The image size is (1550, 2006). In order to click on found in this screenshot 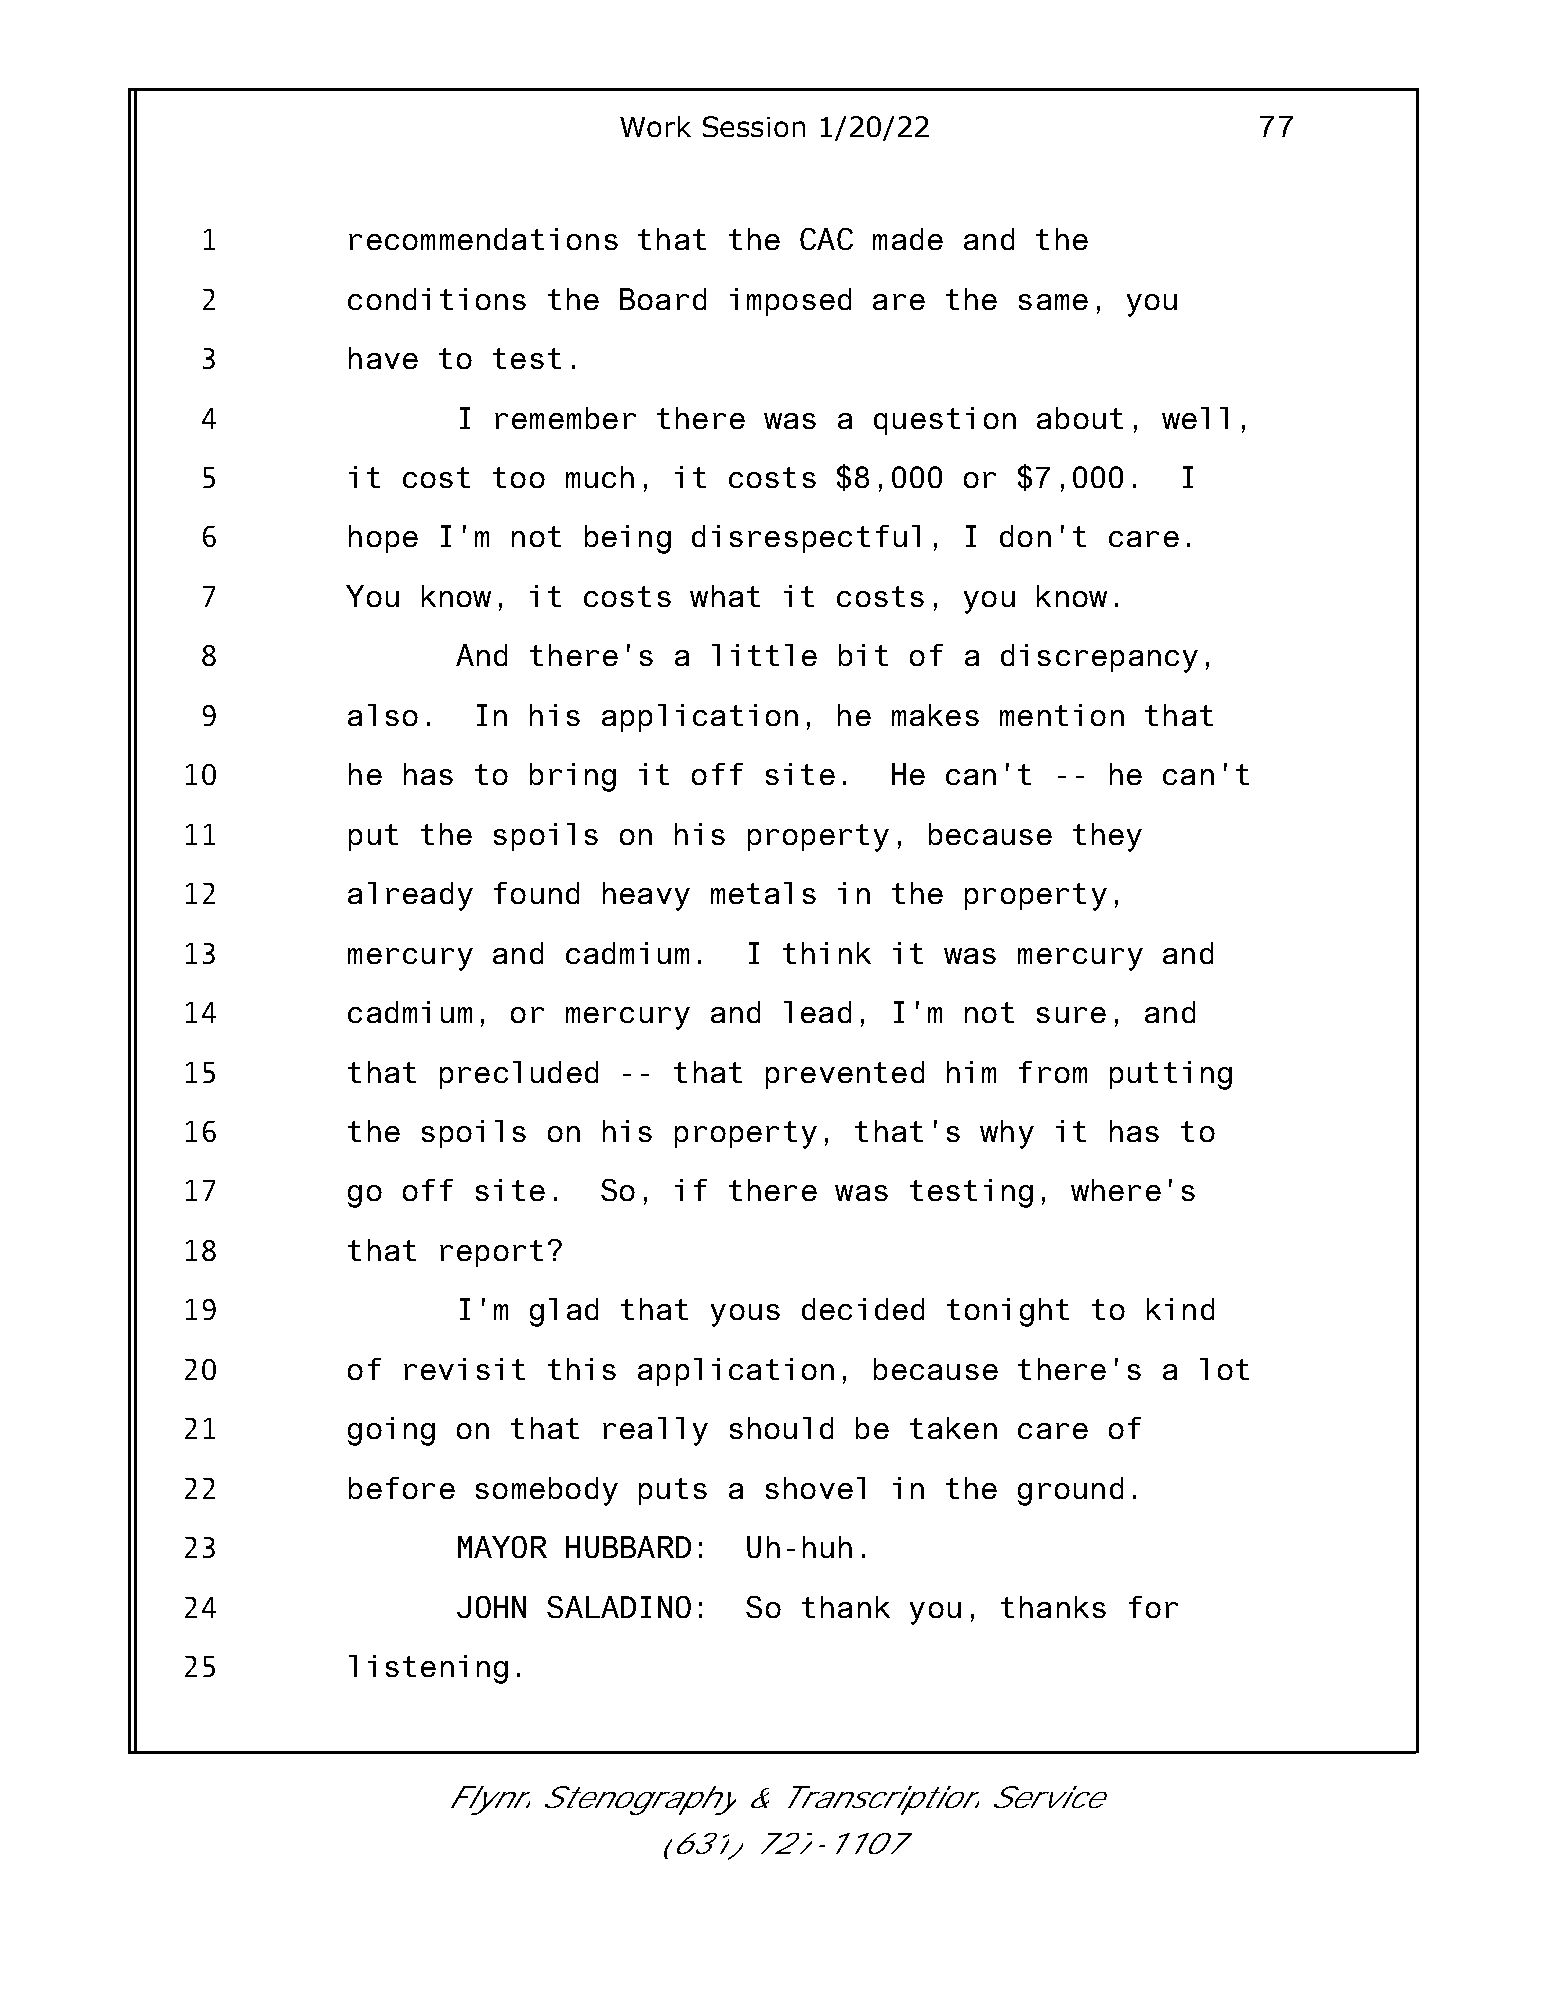, I will do `click(536, 893)`.
